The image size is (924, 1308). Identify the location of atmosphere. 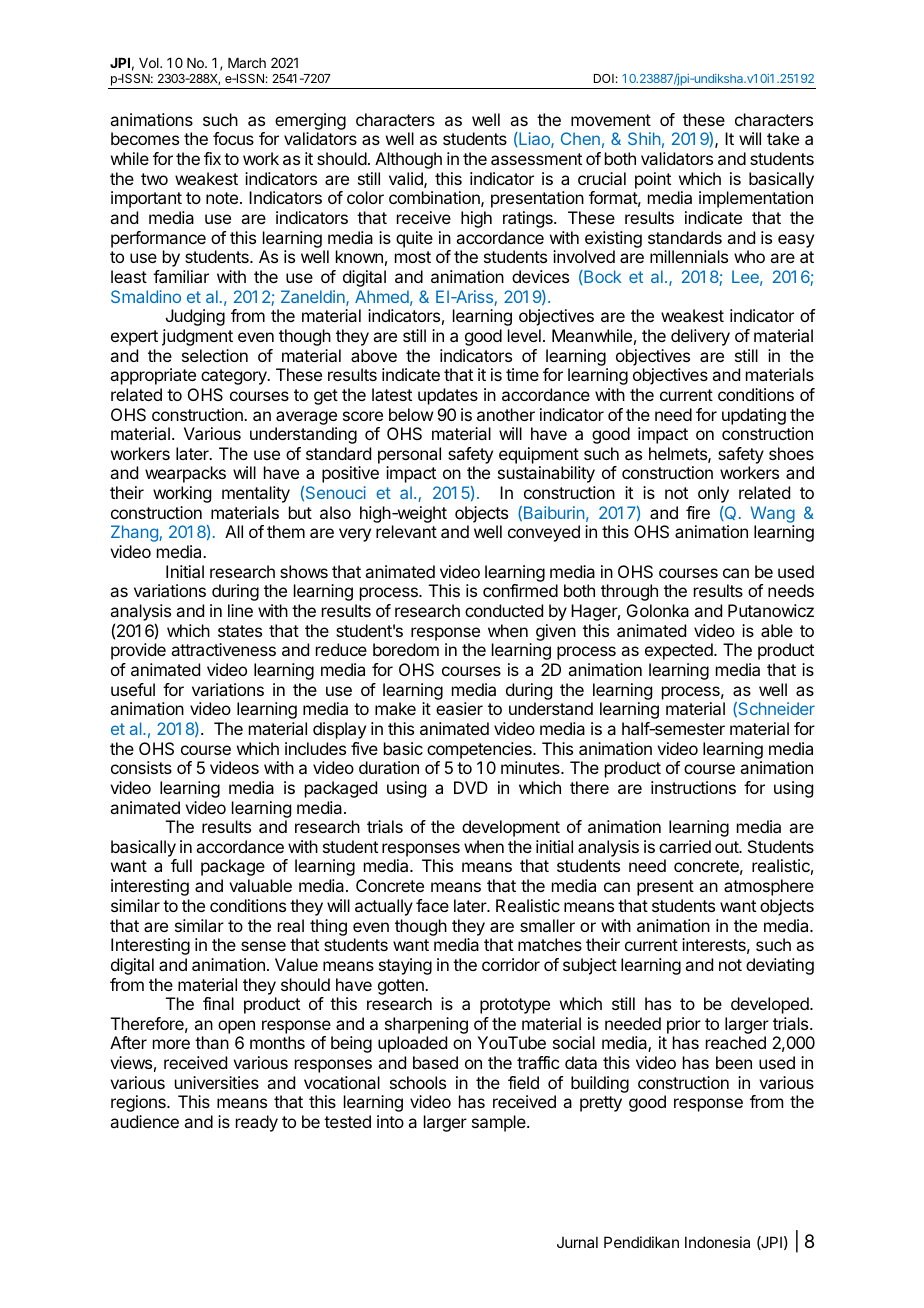
(769, 887).
